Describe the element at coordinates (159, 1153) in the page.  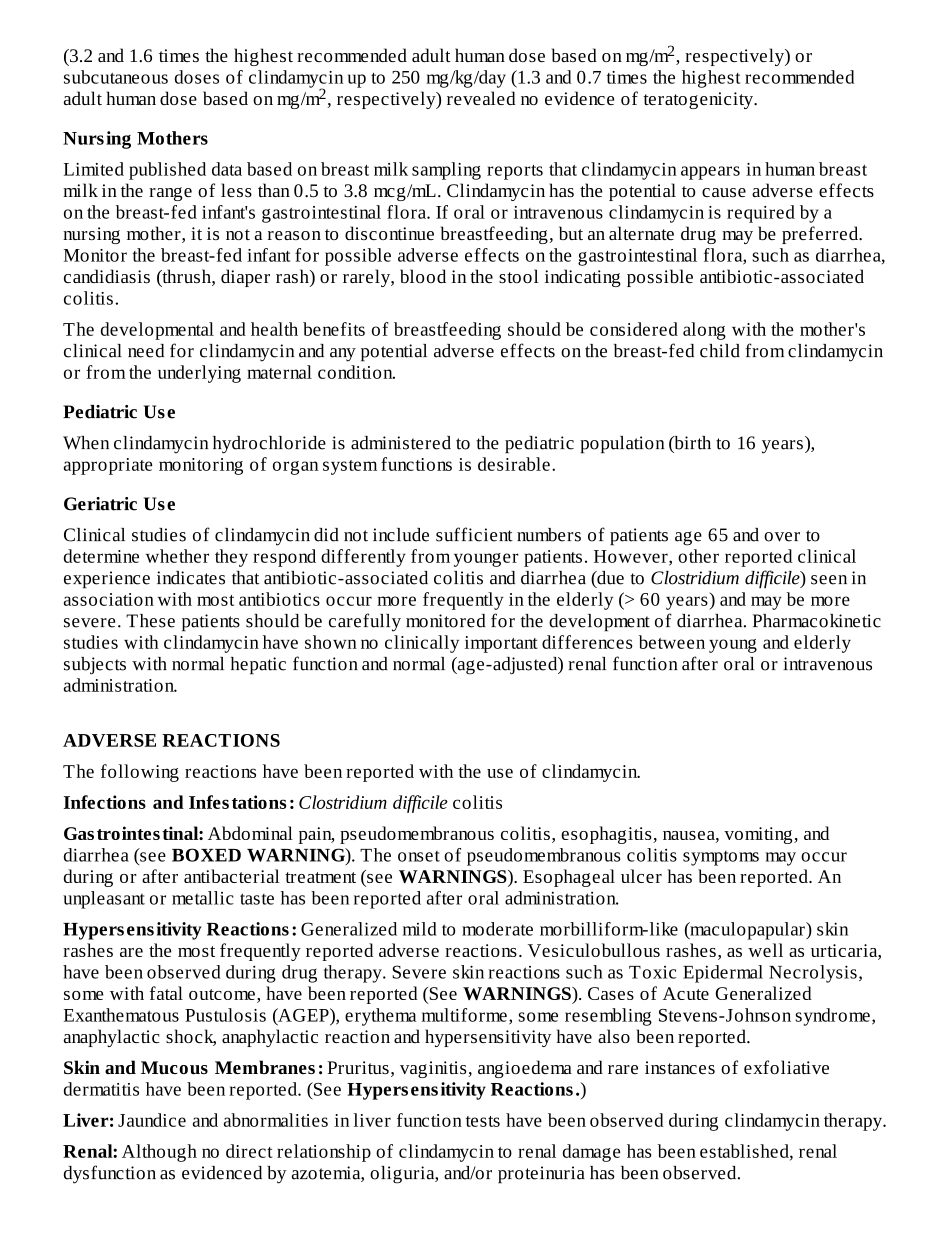
I see `Although` at that location.
